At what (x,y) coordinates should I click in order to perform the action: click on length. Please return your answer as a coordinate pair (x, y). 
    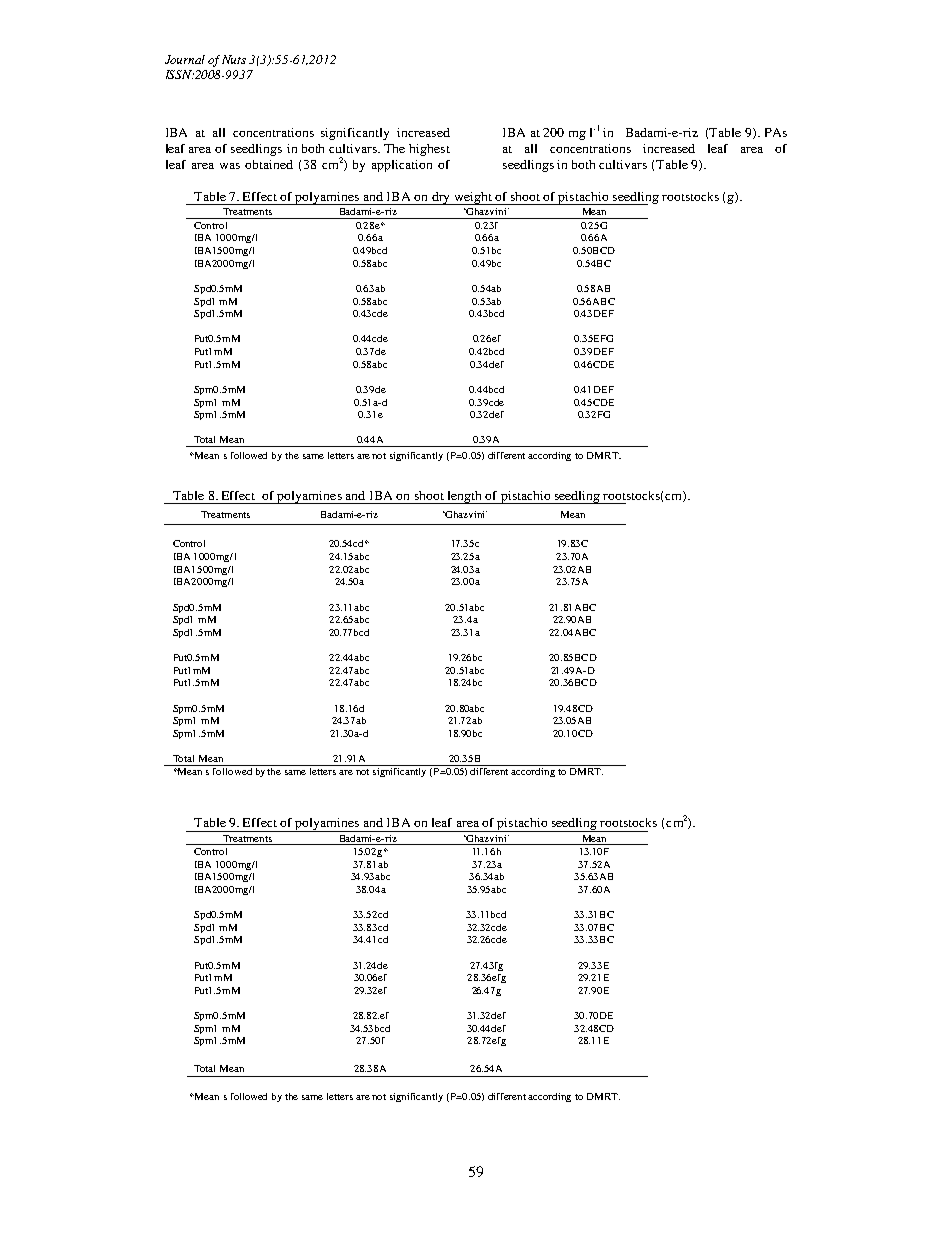
    Looking at the image, I should click on (464, 497).
